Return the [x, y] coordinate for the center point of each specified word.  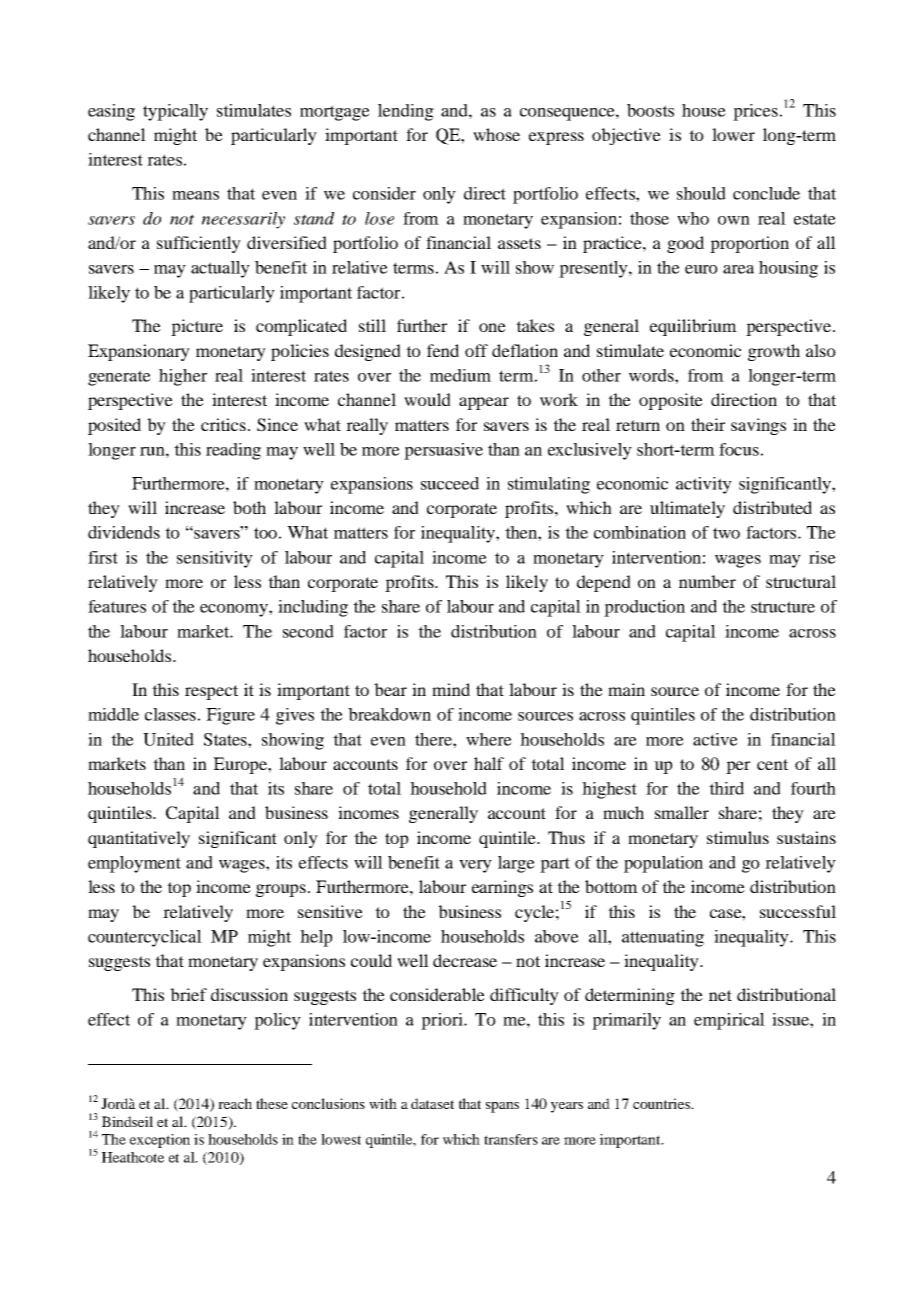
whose [496, 134]
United [168, 739]
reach [235, 1103]
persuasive [443, 451]
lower [733, 134]
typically [175, 112]
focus [739, 449]
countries [662, 1103]
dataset [432, 1103]
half [489, 763]
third [726, 788]
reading [233, 451]
